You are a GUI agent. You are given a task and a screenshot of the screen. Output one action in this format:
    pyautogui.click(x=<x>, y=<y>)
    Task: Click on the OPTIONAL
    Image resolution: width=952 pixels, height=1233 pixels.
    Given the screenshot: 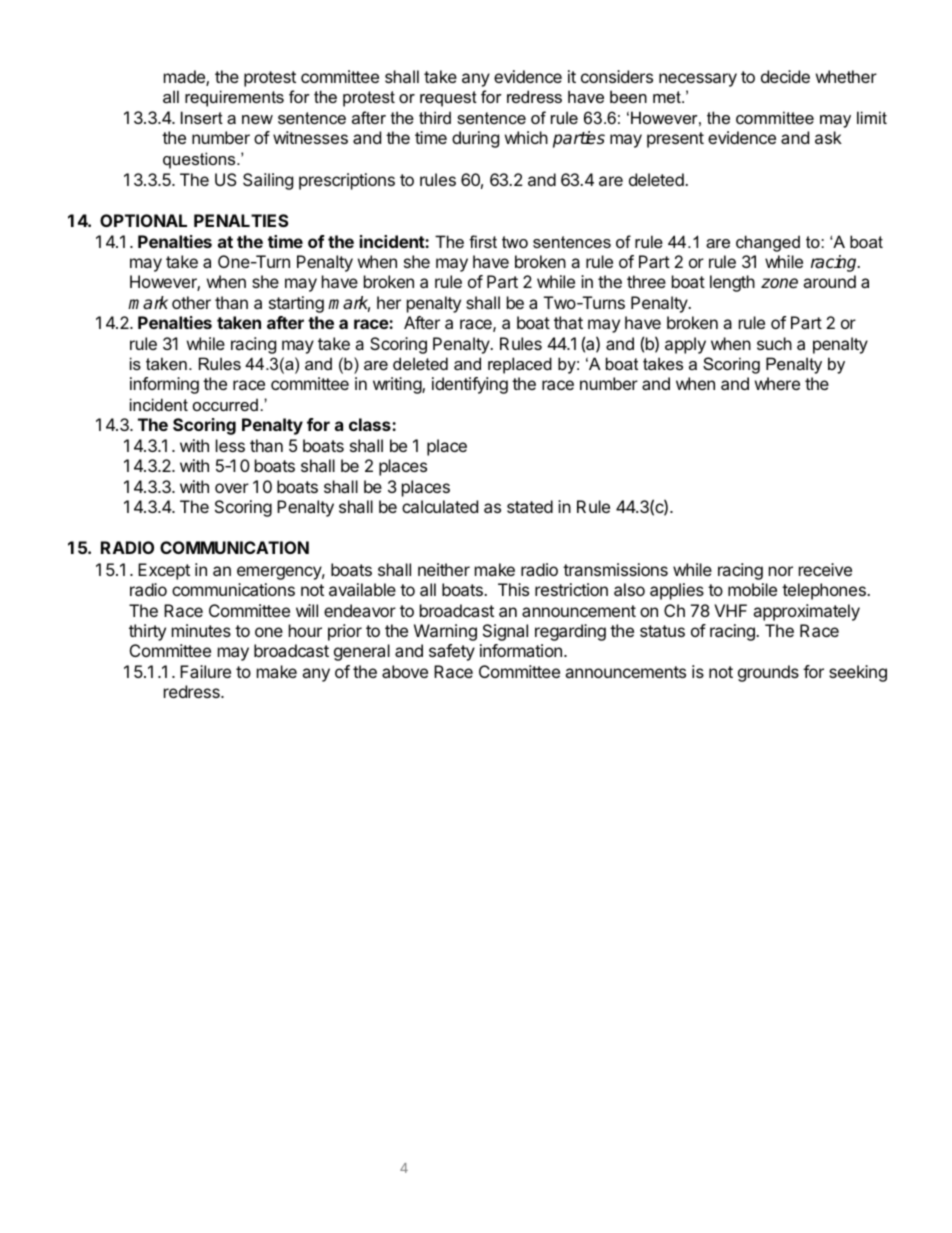 What is the action you would take?
    pyautogui.click(x=143, y=220)
